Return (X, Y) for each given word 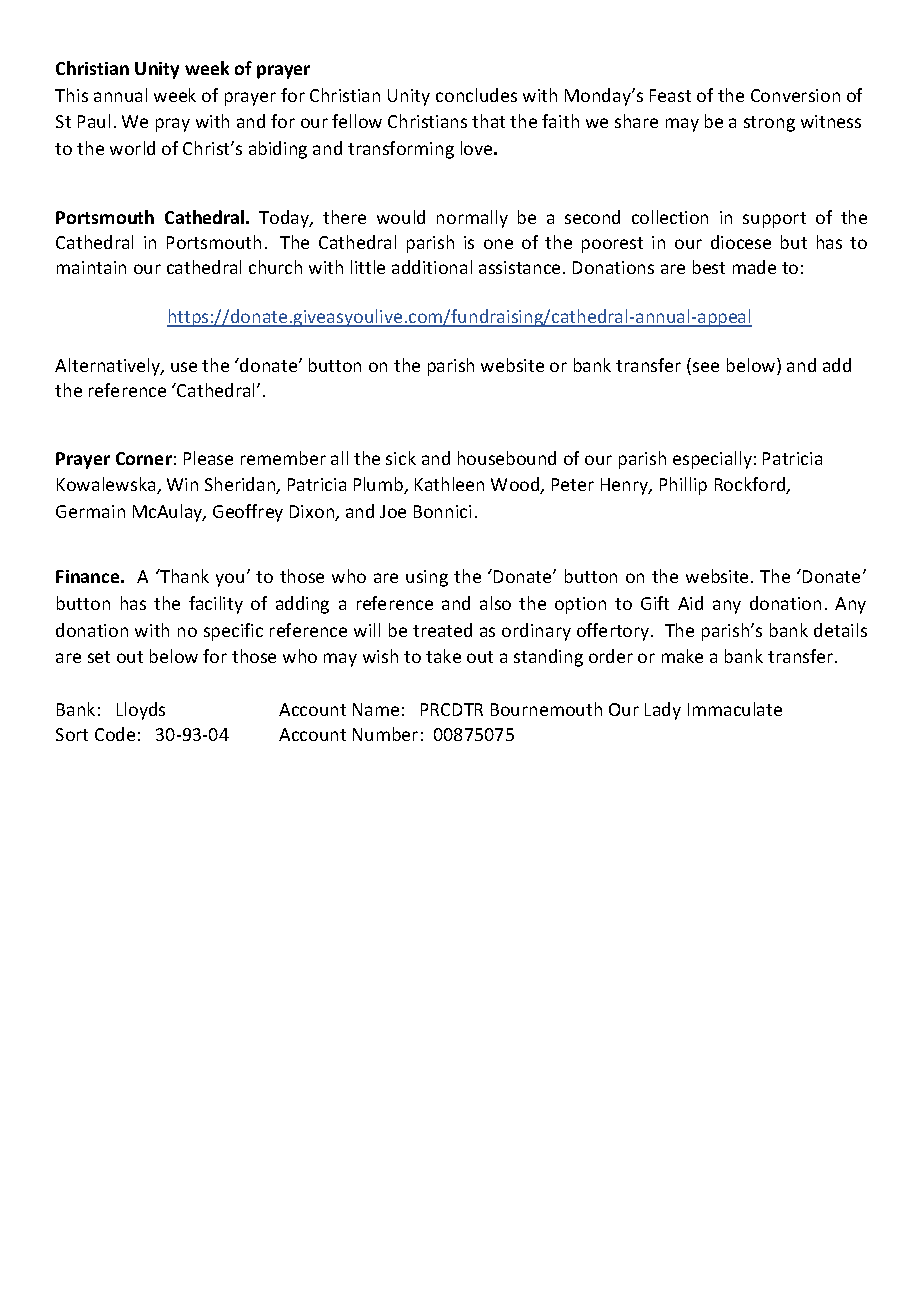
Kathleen (449, 484)
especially (712, 460)
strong (769, 124)
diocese (741, 242)
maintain (91, 267)
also (495, 603)
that (488, 121)
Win (182, 484)
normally (472, 219)
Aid (690, 603)
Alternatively (109, 367)
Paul (94, 121)
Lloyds (141, 711)
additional (432, 267)
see (706, 367)
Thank (183, 576)
